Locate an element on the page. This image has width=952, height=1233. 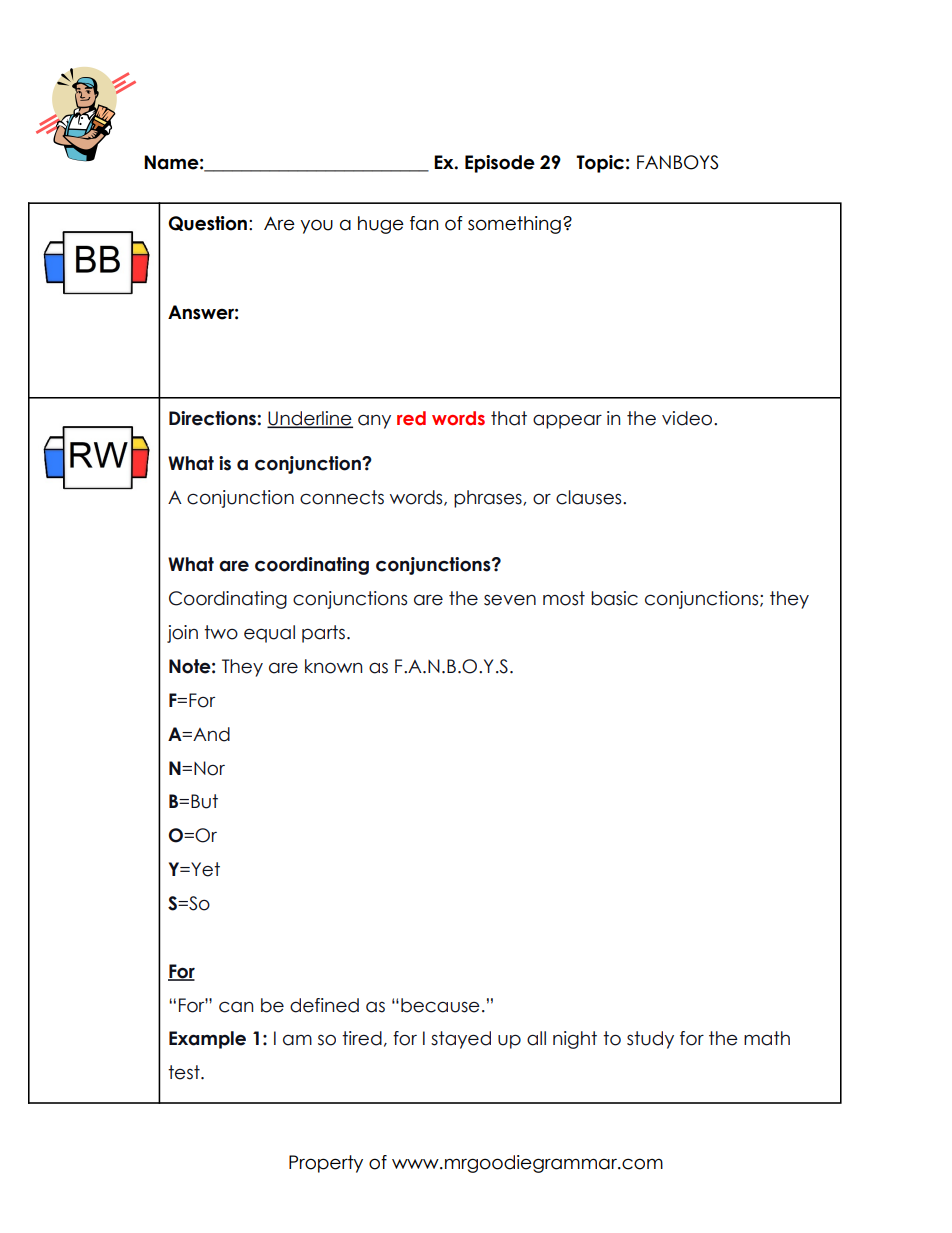
stayed is located at coordinates (461, 1040).
